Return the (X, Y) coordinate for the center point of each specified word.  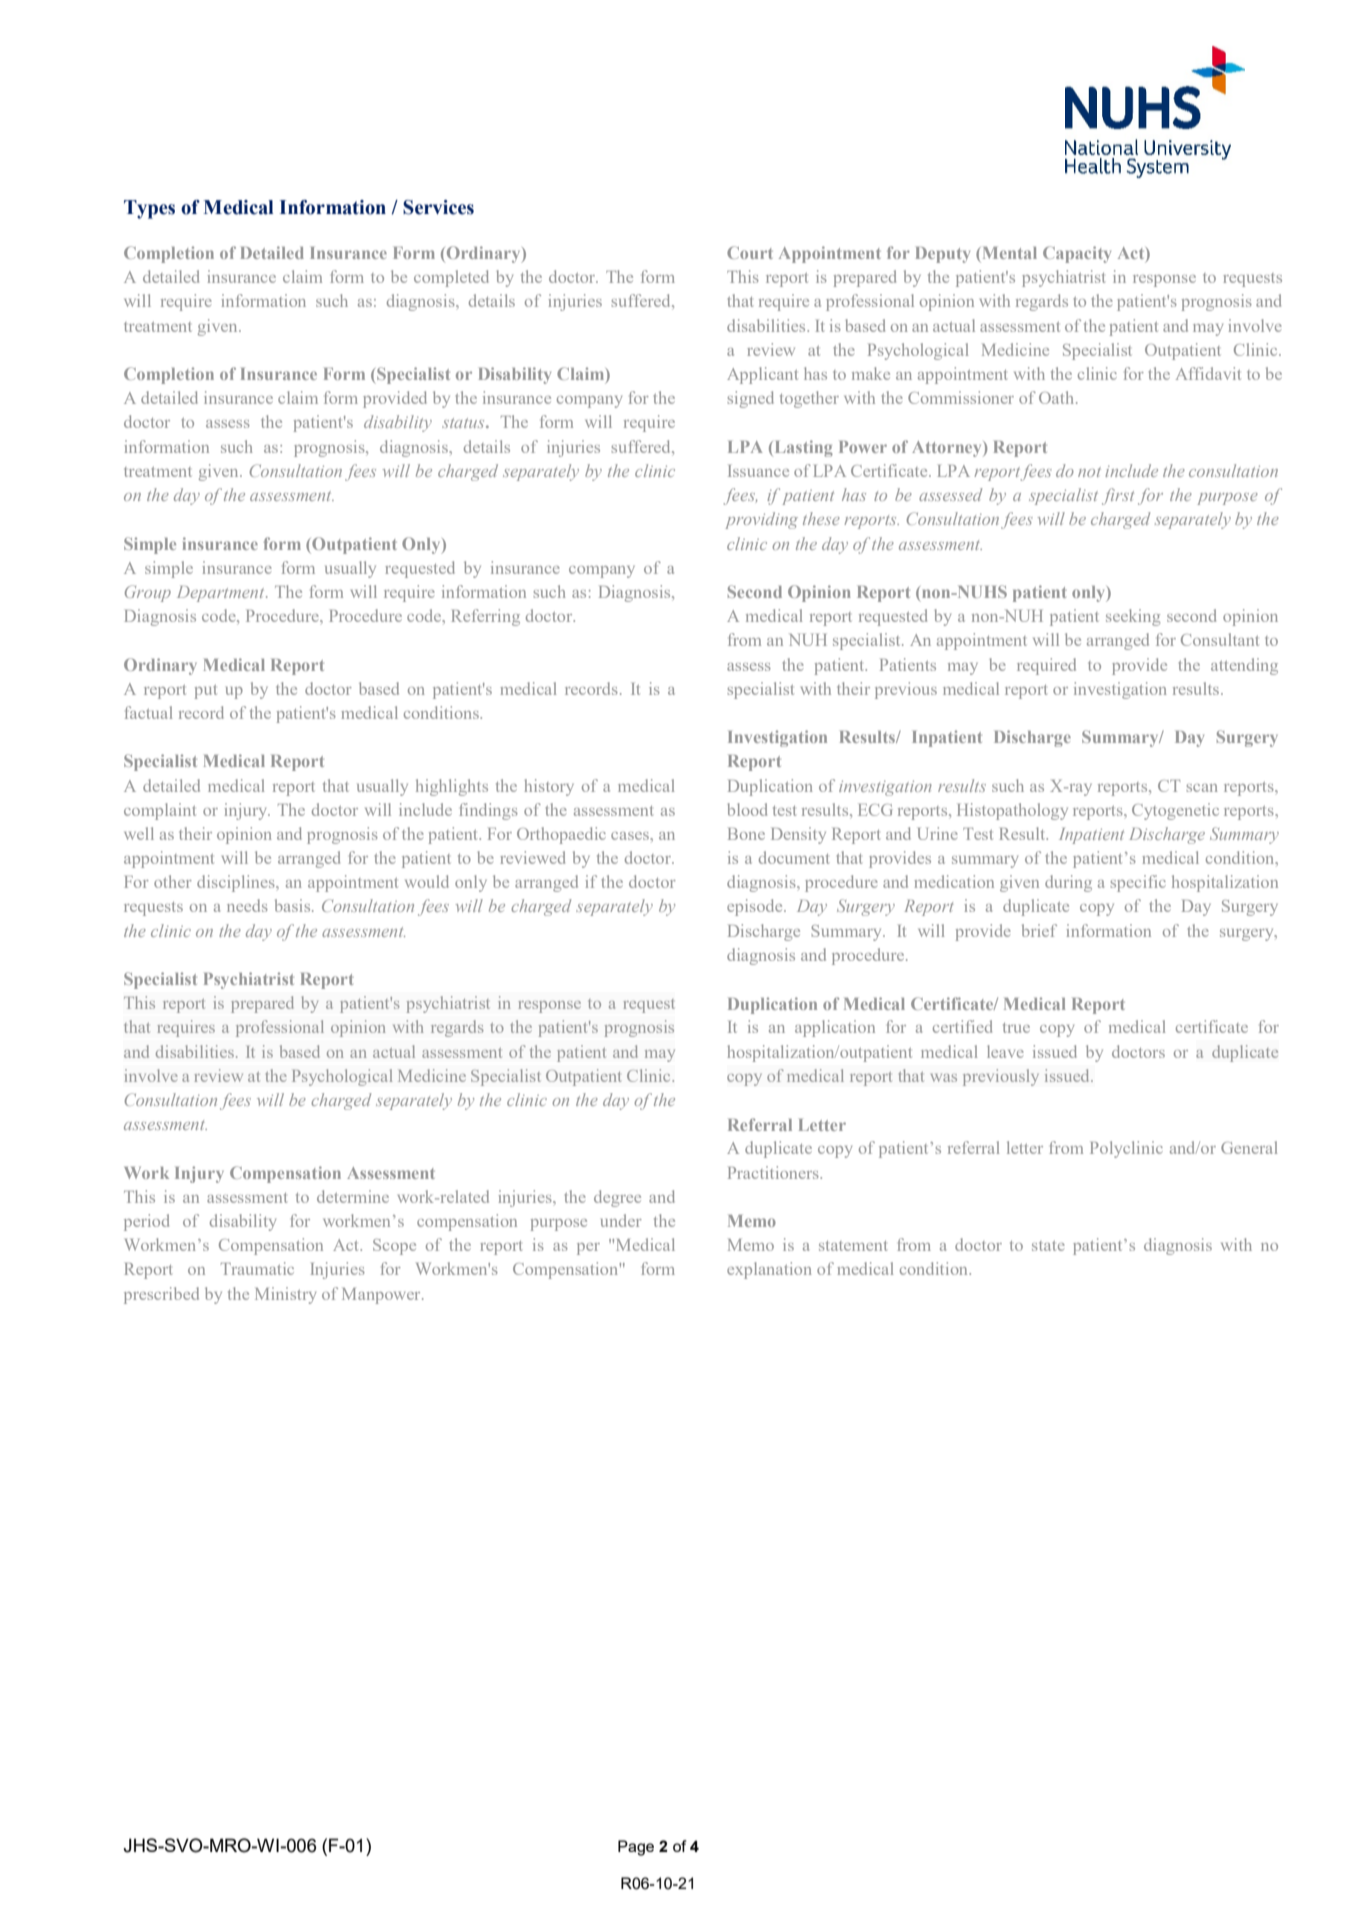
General (1249, 1147)
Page (636, 1848)
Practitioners (774, 1172)
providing (761, 520)
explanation (769, 1270)
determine (353, 1196)
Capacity (1077, 254)
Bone (746, 834)
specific (1138, 883)
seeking (1133, 617)
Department (222, 594)
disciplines (237, 883)
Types (149, 209)
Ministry (285, 1295)
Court (750, 252)
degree (617, 1198)
